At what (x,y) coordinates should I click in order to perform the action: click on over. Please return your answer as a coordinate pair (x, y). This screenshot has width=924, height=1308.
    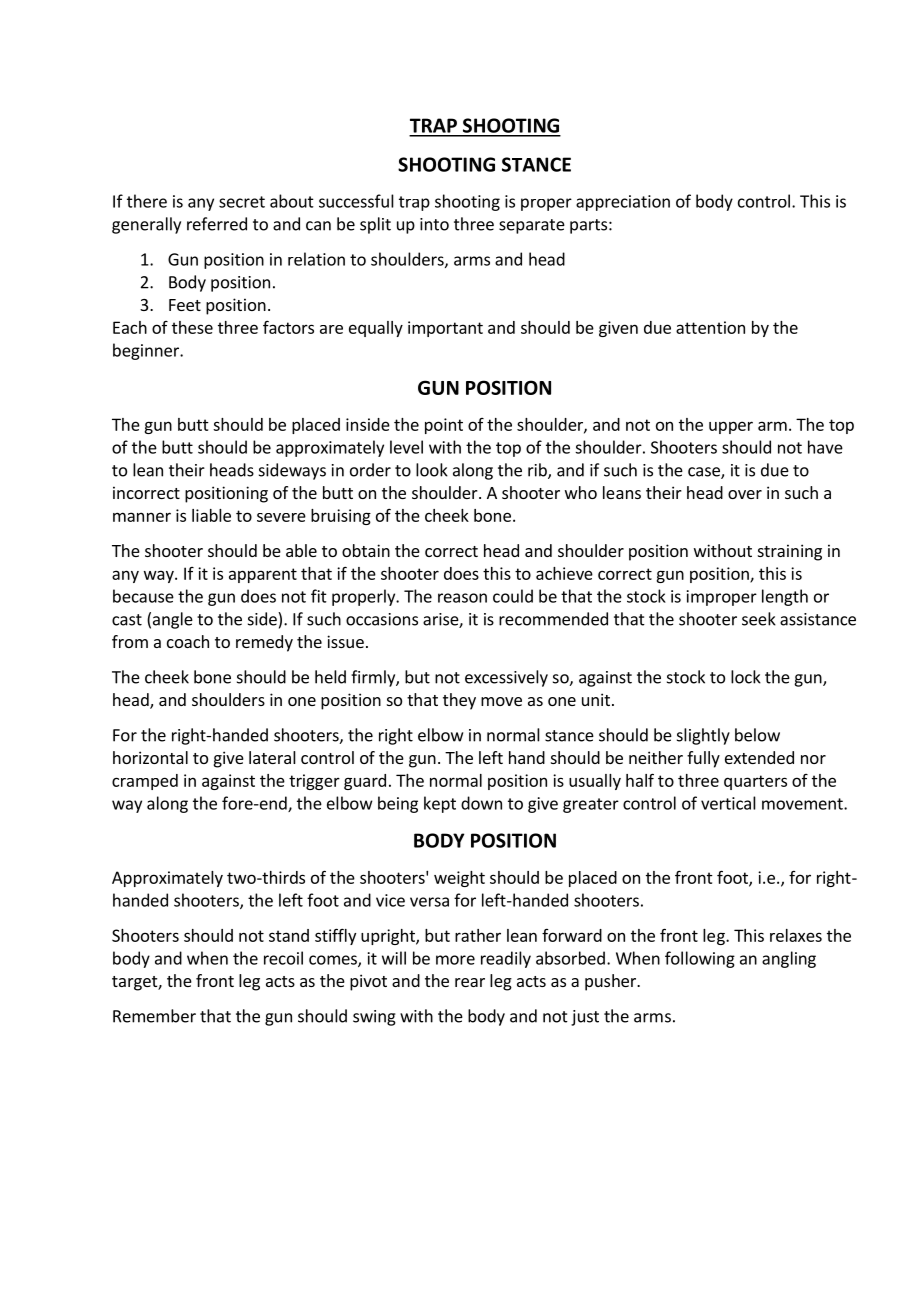
    Looking at the image, I should click on (745, 494).
